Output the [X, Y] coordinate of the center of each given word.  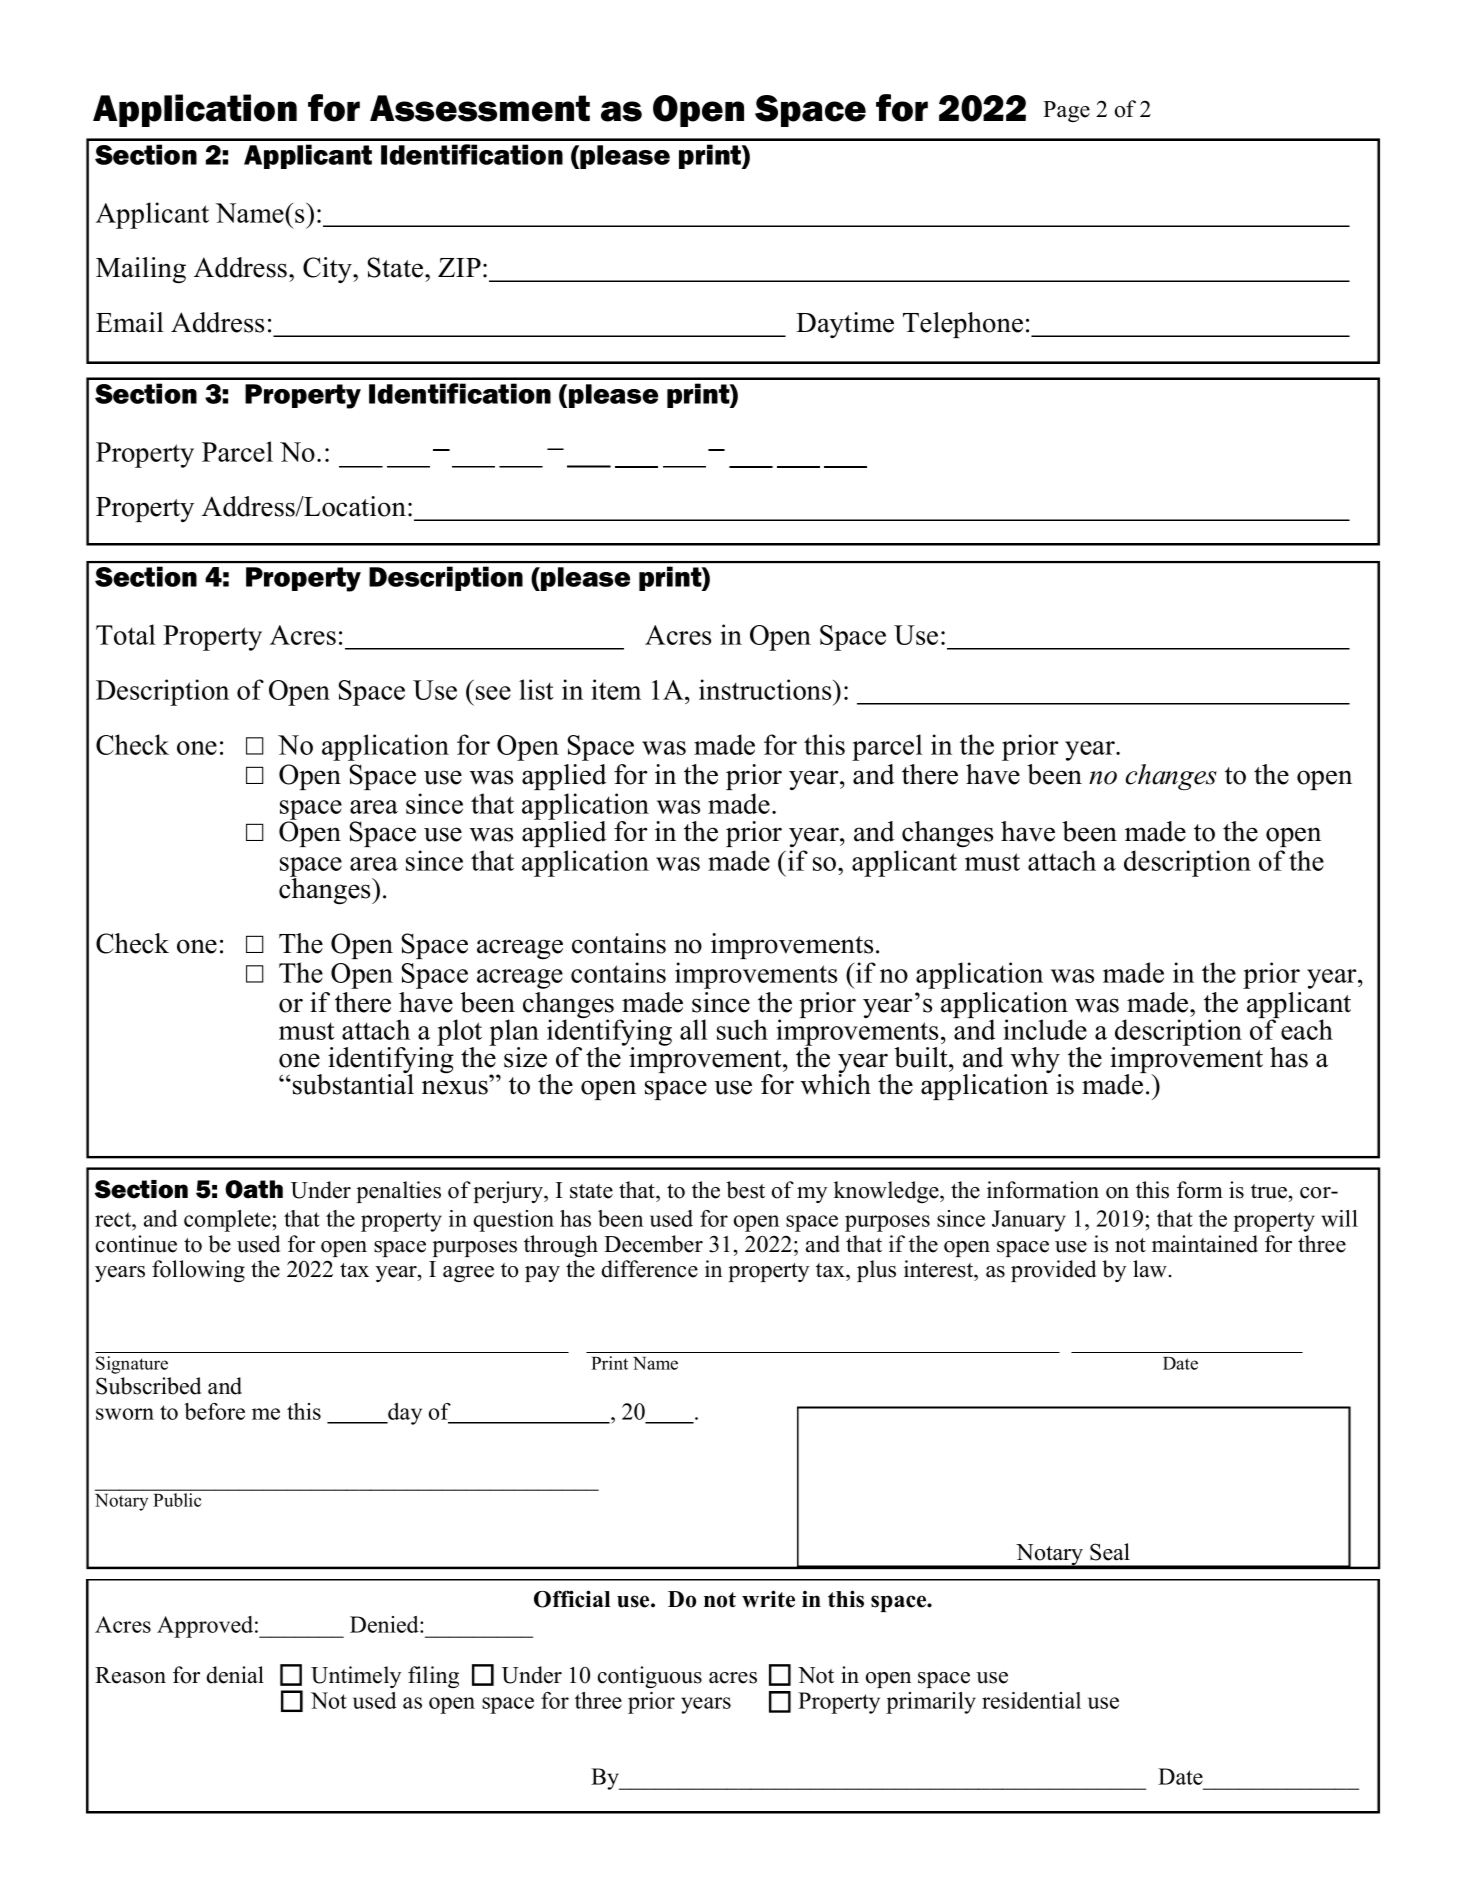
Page [1066, 111]
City [328, 270]
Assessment [480, 108]
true [1270, 1191]
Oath [254, 1189]
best [745, 1190]
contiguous [650, 1677]
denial [235, 1675]
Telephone [963, 325]
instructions [766, 689]
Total [126, 634]
